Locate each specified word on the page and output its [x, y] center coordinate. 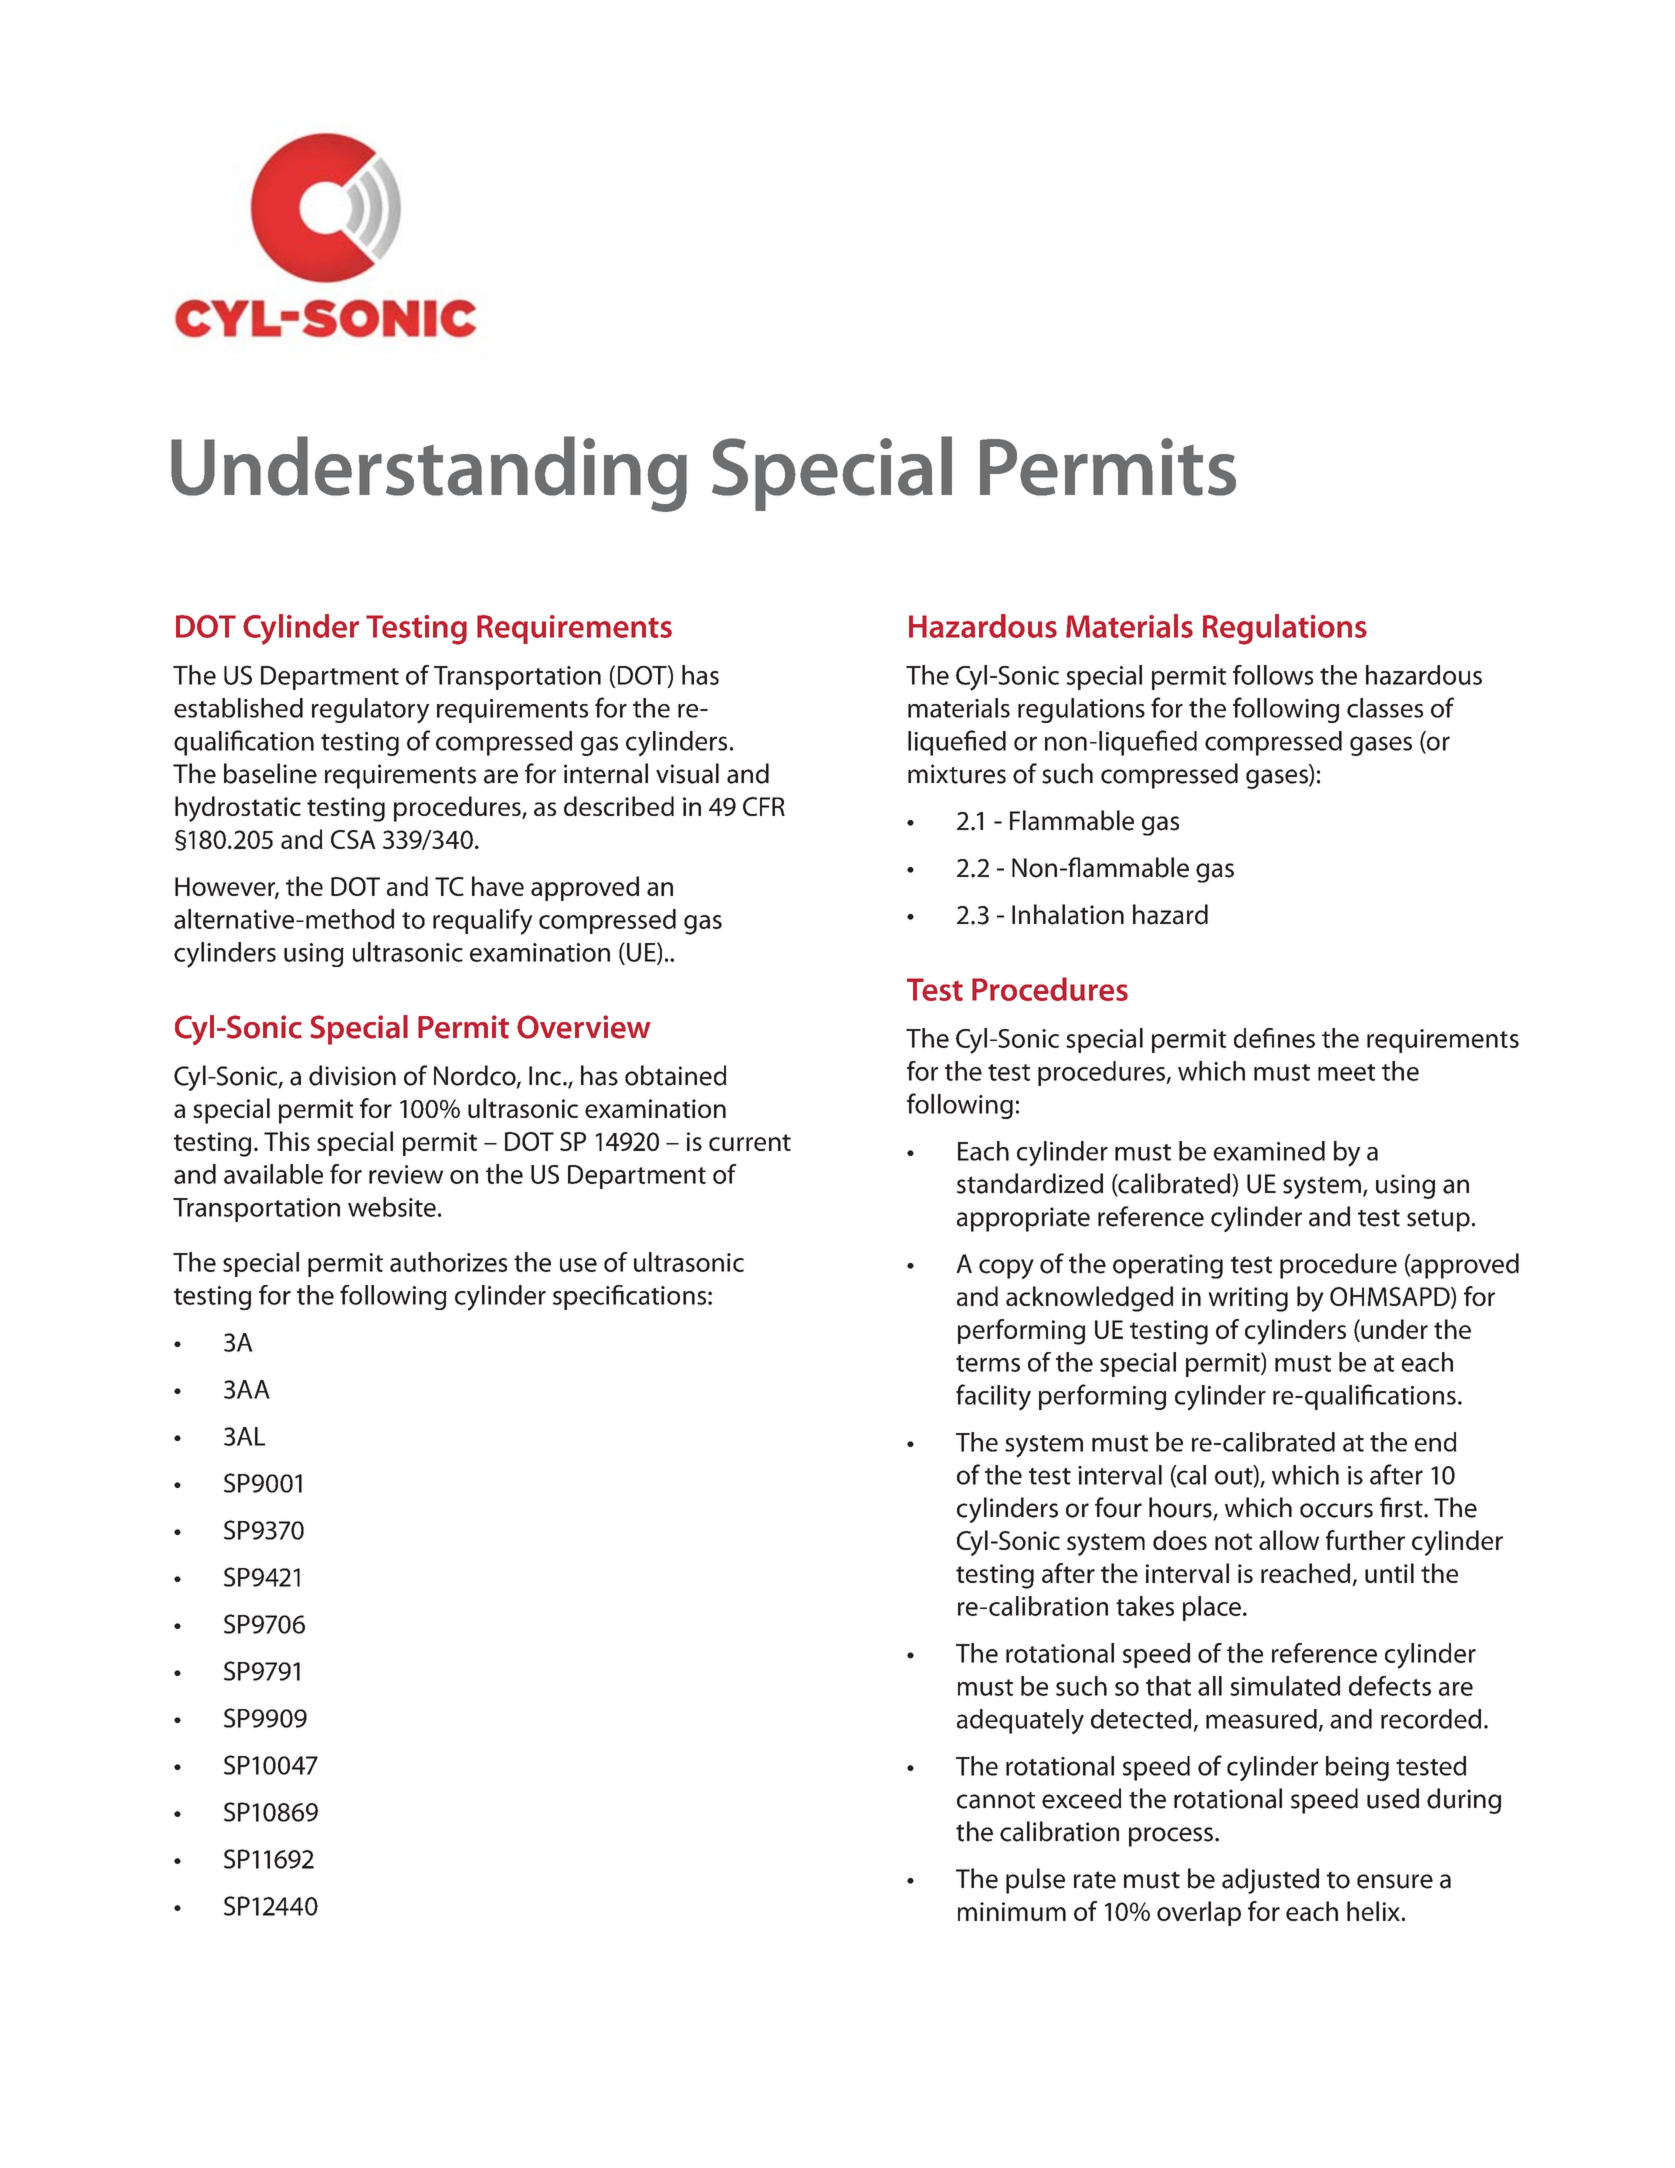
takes [1145, 1606]
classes [1385, 708]
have [498, 886]
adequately [1020, 1722]
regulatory [370, 711]
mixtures [957, 774]
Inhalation [1068, 914]
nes [1296, 1041]
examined [1269, 1151]
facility [993, 1397]
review [406, 1174]
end [1436, 1442]
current [750, 1142]
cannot [996, 1800]
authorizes [448, 1262]
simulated [1285, 1686]
